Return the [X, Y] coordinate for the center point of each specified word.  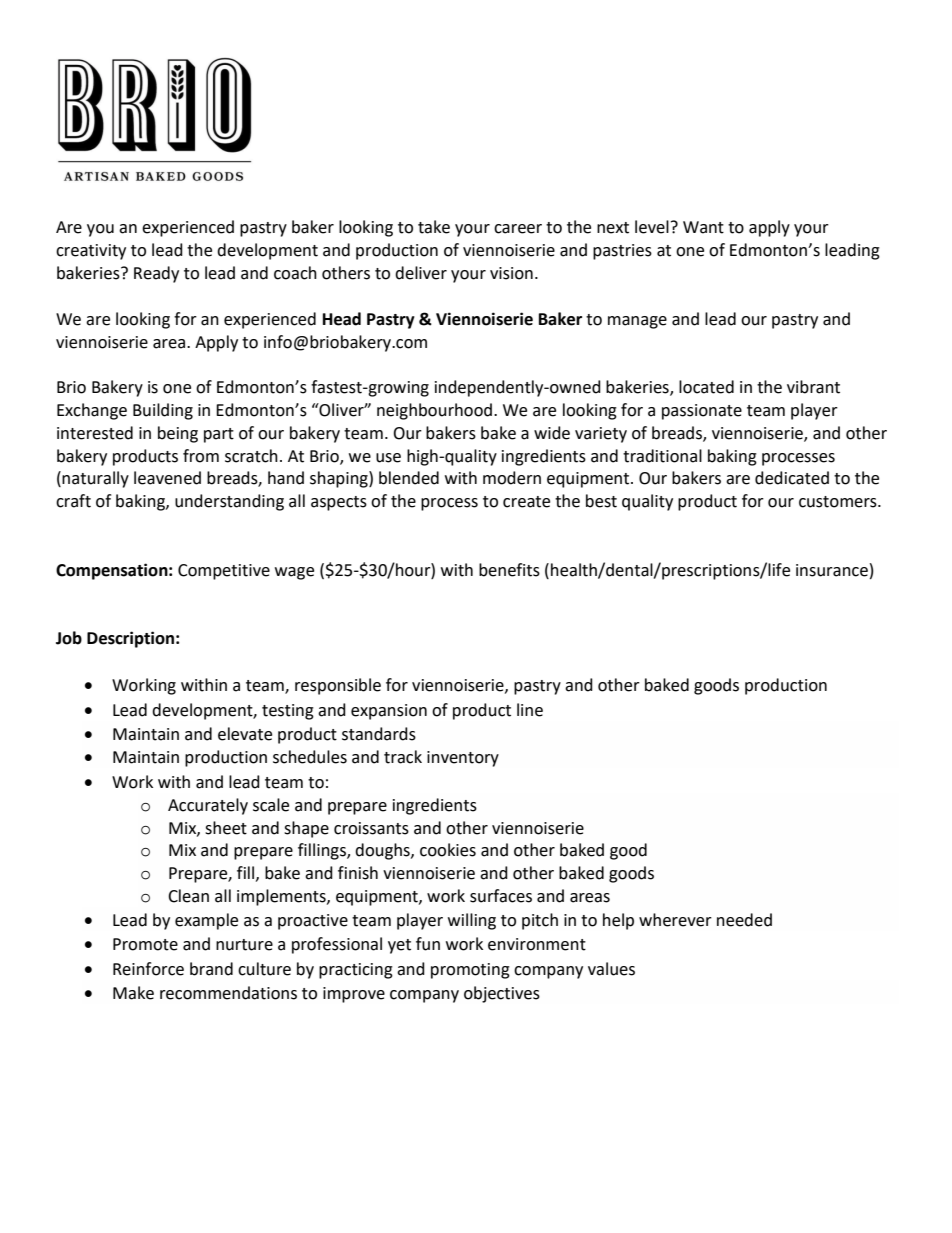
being [178, 434]
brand [211, 969]
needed [744, 920]
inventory [463, 759]
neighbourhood [434, 411]
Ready [156, 274]
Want [703, 227]
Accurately [208, 806]
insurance [832, 570]
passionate [702, 412]
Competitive [224, 572]
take [434, 227]
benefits [509, 570]
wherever [675, 920]
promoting [470, 971]
